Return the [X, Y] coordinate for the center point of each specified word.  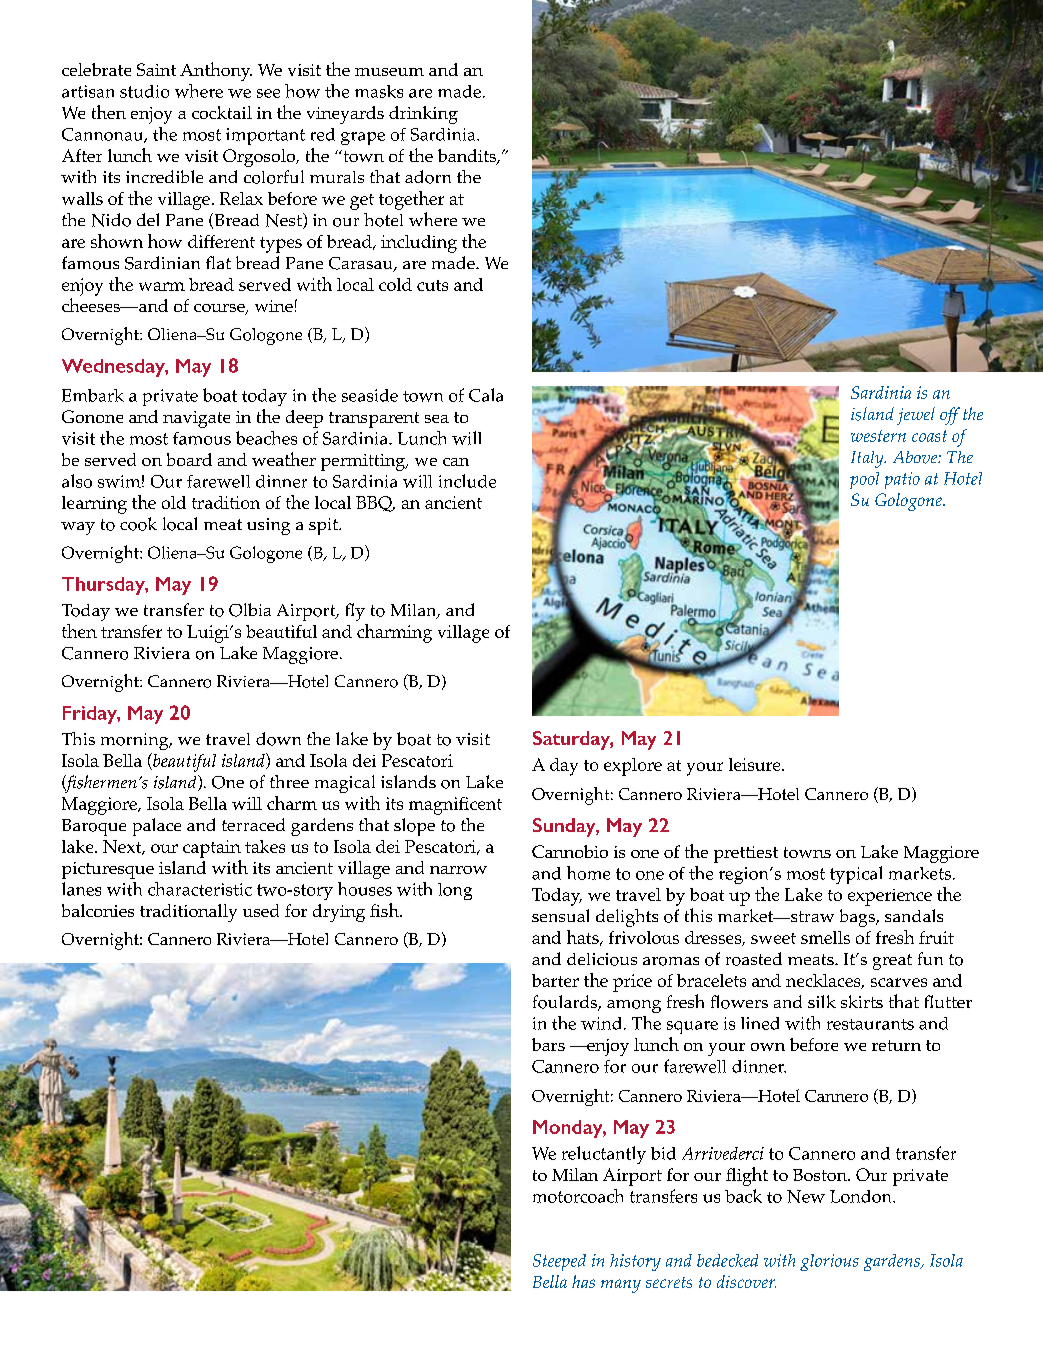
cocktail [222, 112]
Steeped [559, 1262]
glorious [829, 1262]
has [583, 1281]
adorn [428, 177]
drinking [423, 115]
